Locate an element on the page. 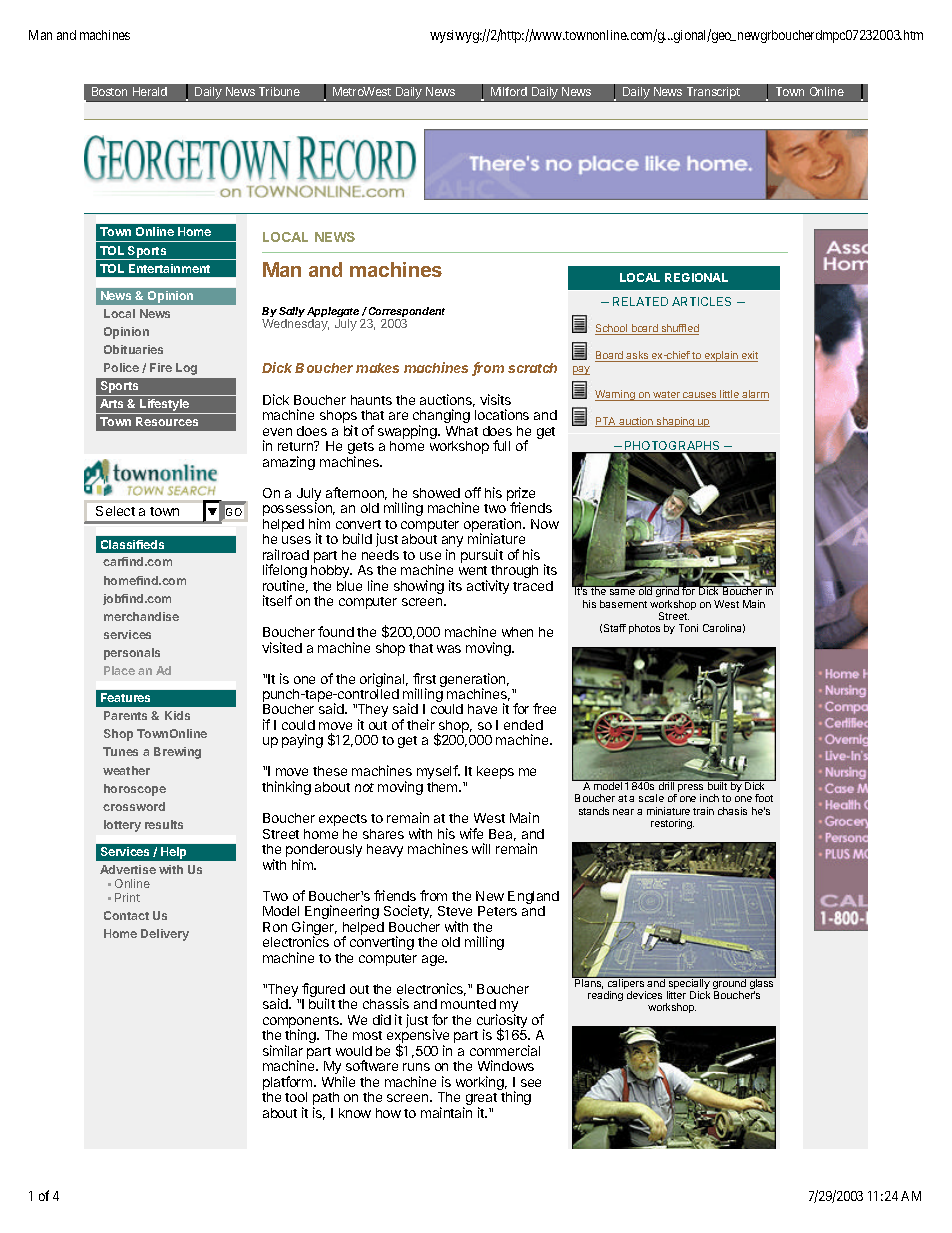  litter is located at coordinates (676, 995).
